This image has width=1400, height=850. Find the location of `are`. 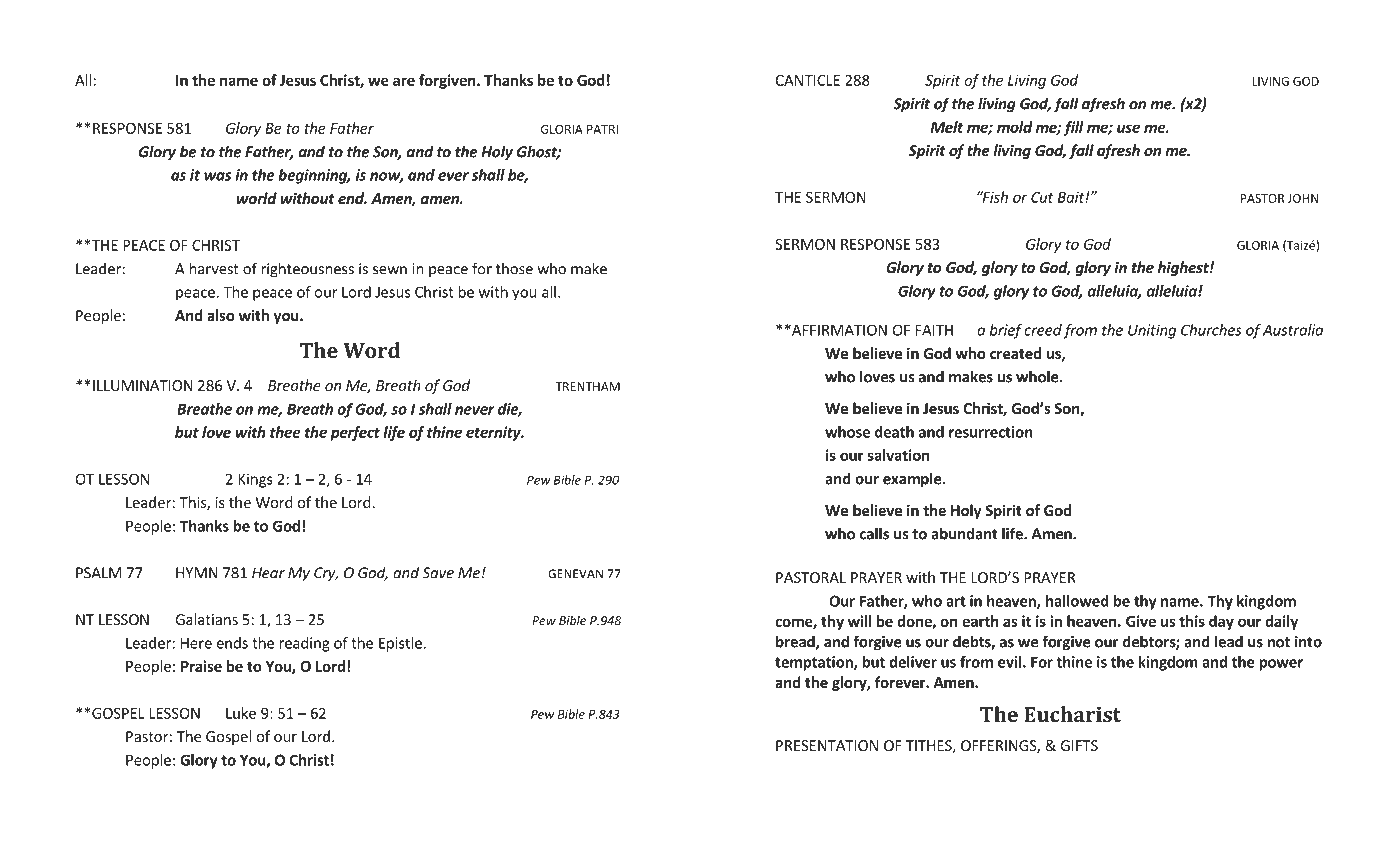

are is located at coordinates (404, 81).
